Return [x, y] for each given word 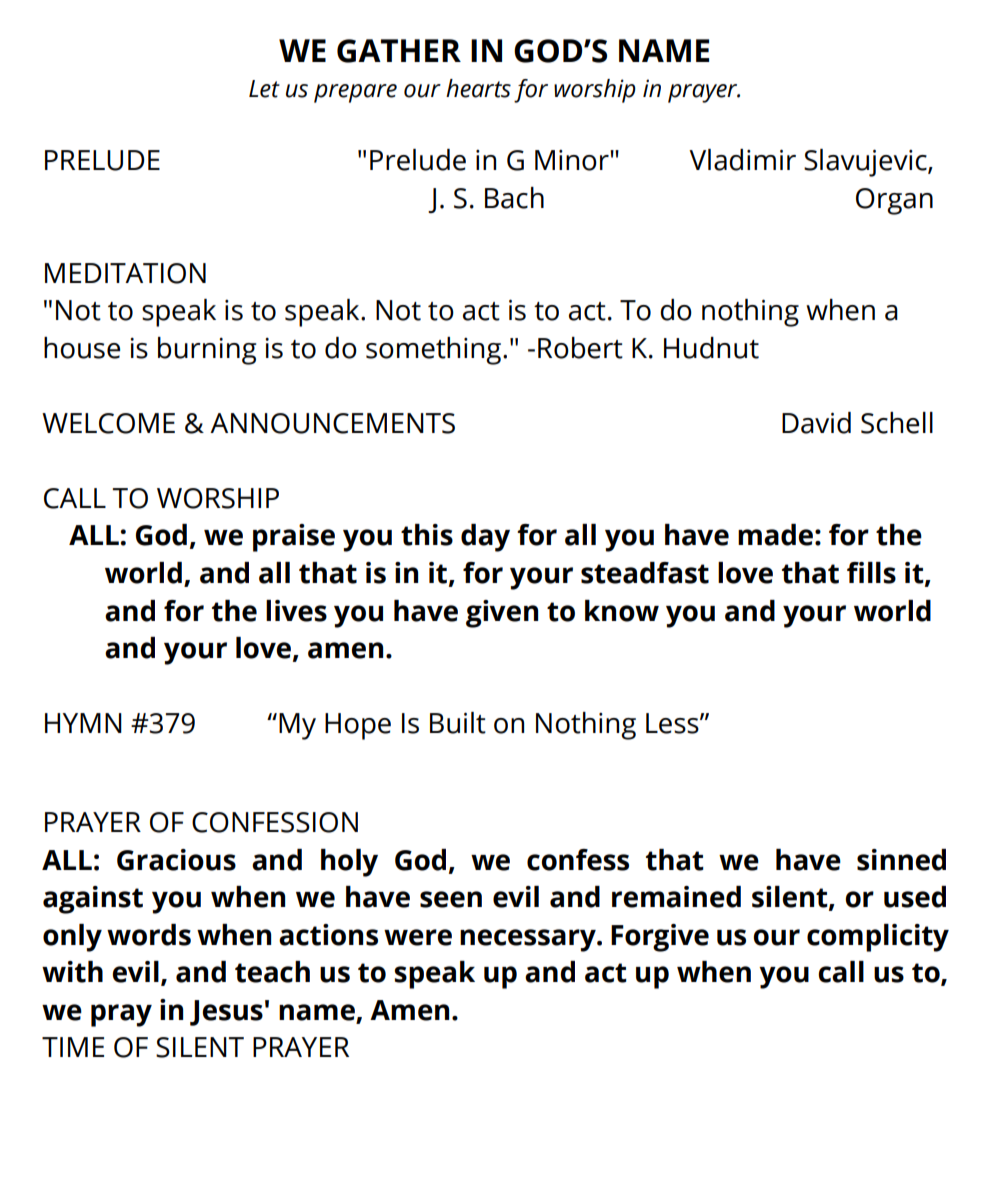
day [485, 538]
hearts [478, 88]
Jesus [226, 1013]
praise [294, 538]
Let [264, 89]
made [775, 535]
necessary [529, 940]
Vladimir [742, 160]
